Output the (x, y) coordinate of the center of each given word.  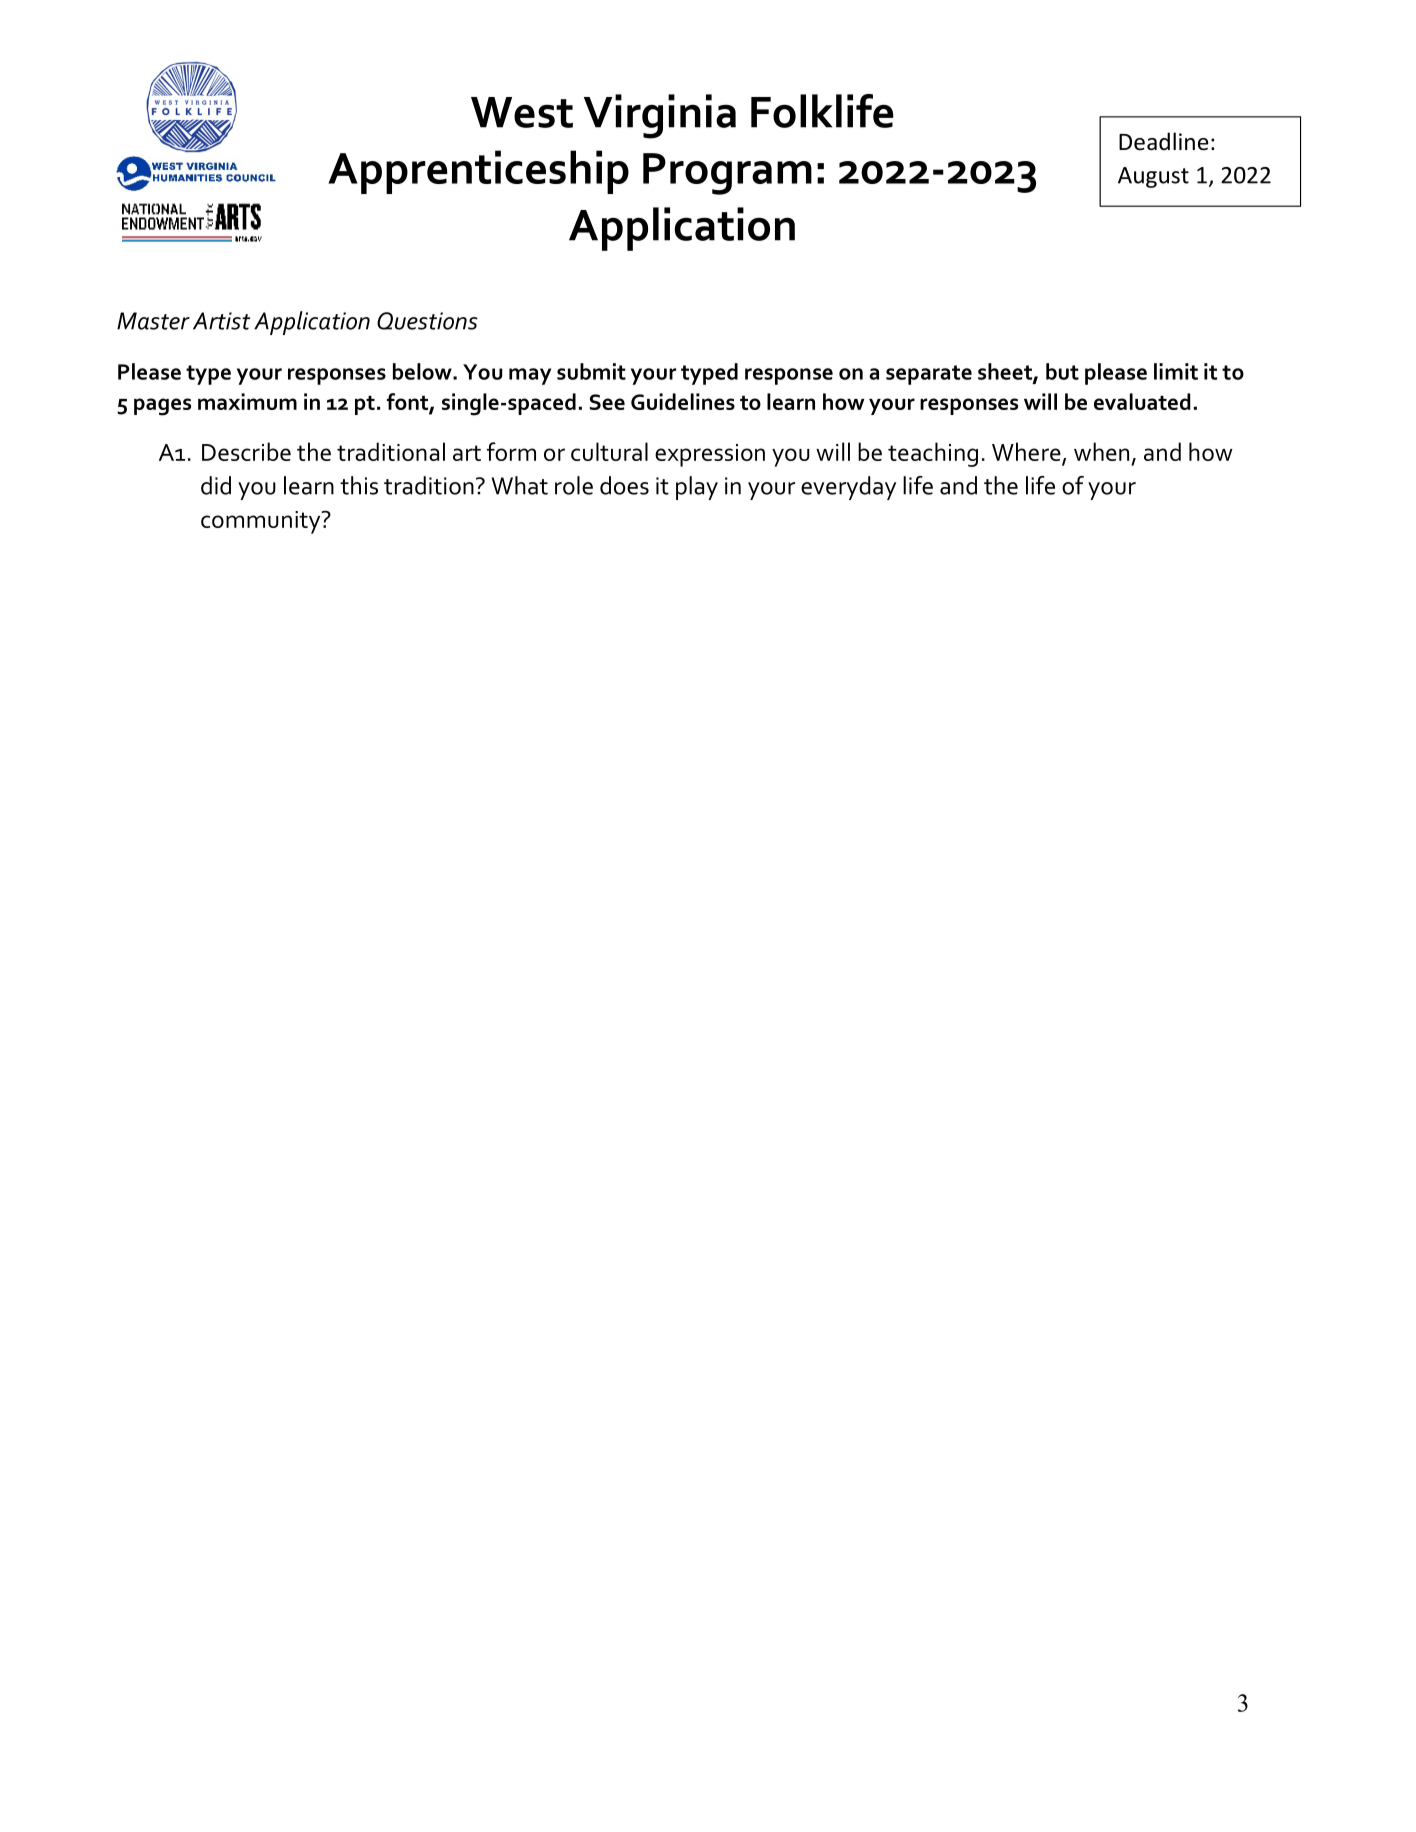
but (1062, 371)
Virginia (660, 116)
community (262, 522)
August (1153, 177)
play (697, 488)
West (522, 112)
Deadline (1164, 141)
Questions (427, 321)
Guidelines (683, 401)
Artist (221, 321)
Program (727, 174)
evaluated (1142, 401)
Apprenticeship (478, 172)
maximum (247, 401)
